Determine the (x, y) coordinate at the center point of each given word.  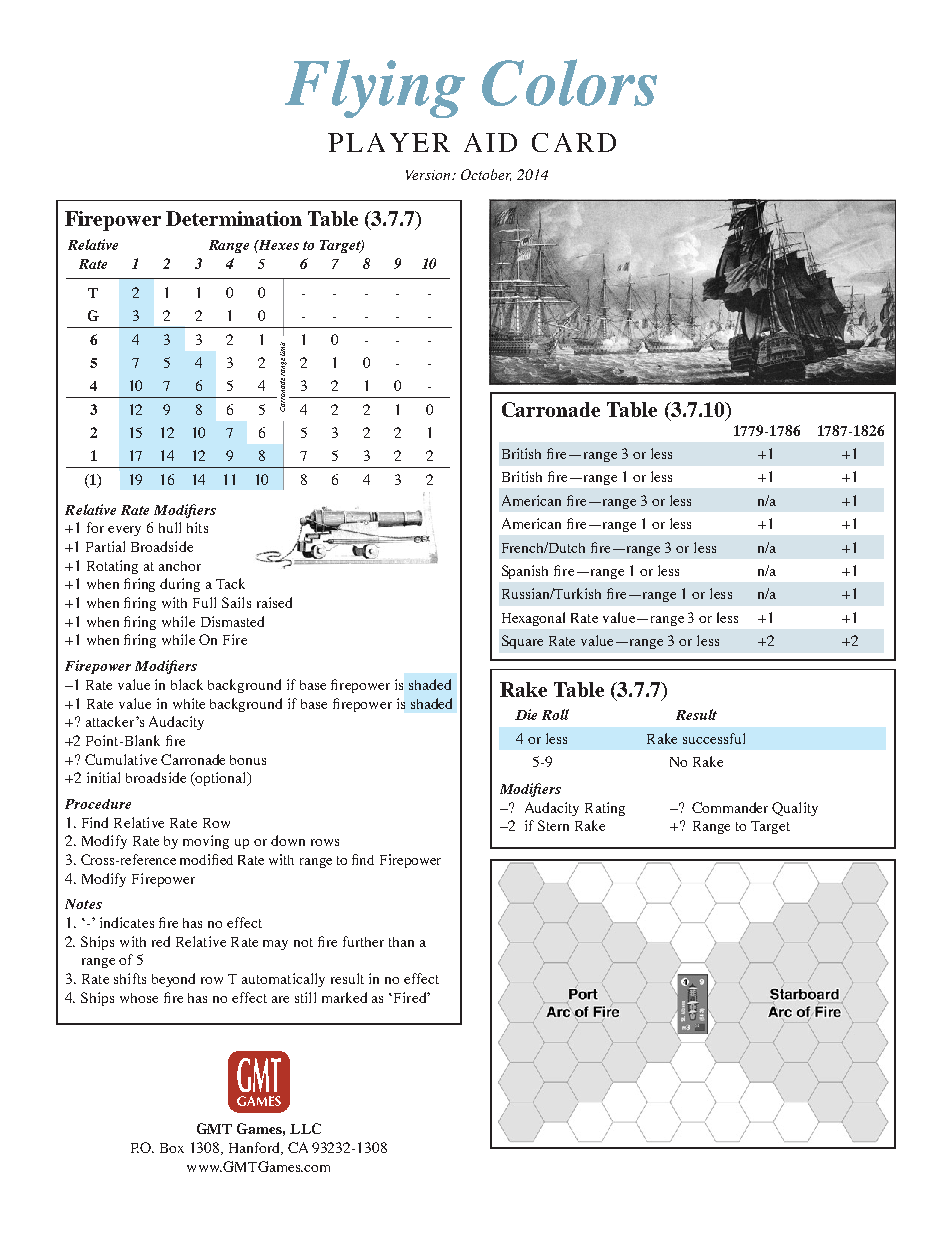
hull (170, 527)
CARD (574, 142)
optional (221, 779)
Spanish (525, 572)
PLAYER (389, 142)
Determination (234, 218)
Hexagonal (533, 619)
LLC (305, 1128)
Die (526, 714)
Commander (730, 807)
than (401, 942)
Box (172, 1148)
